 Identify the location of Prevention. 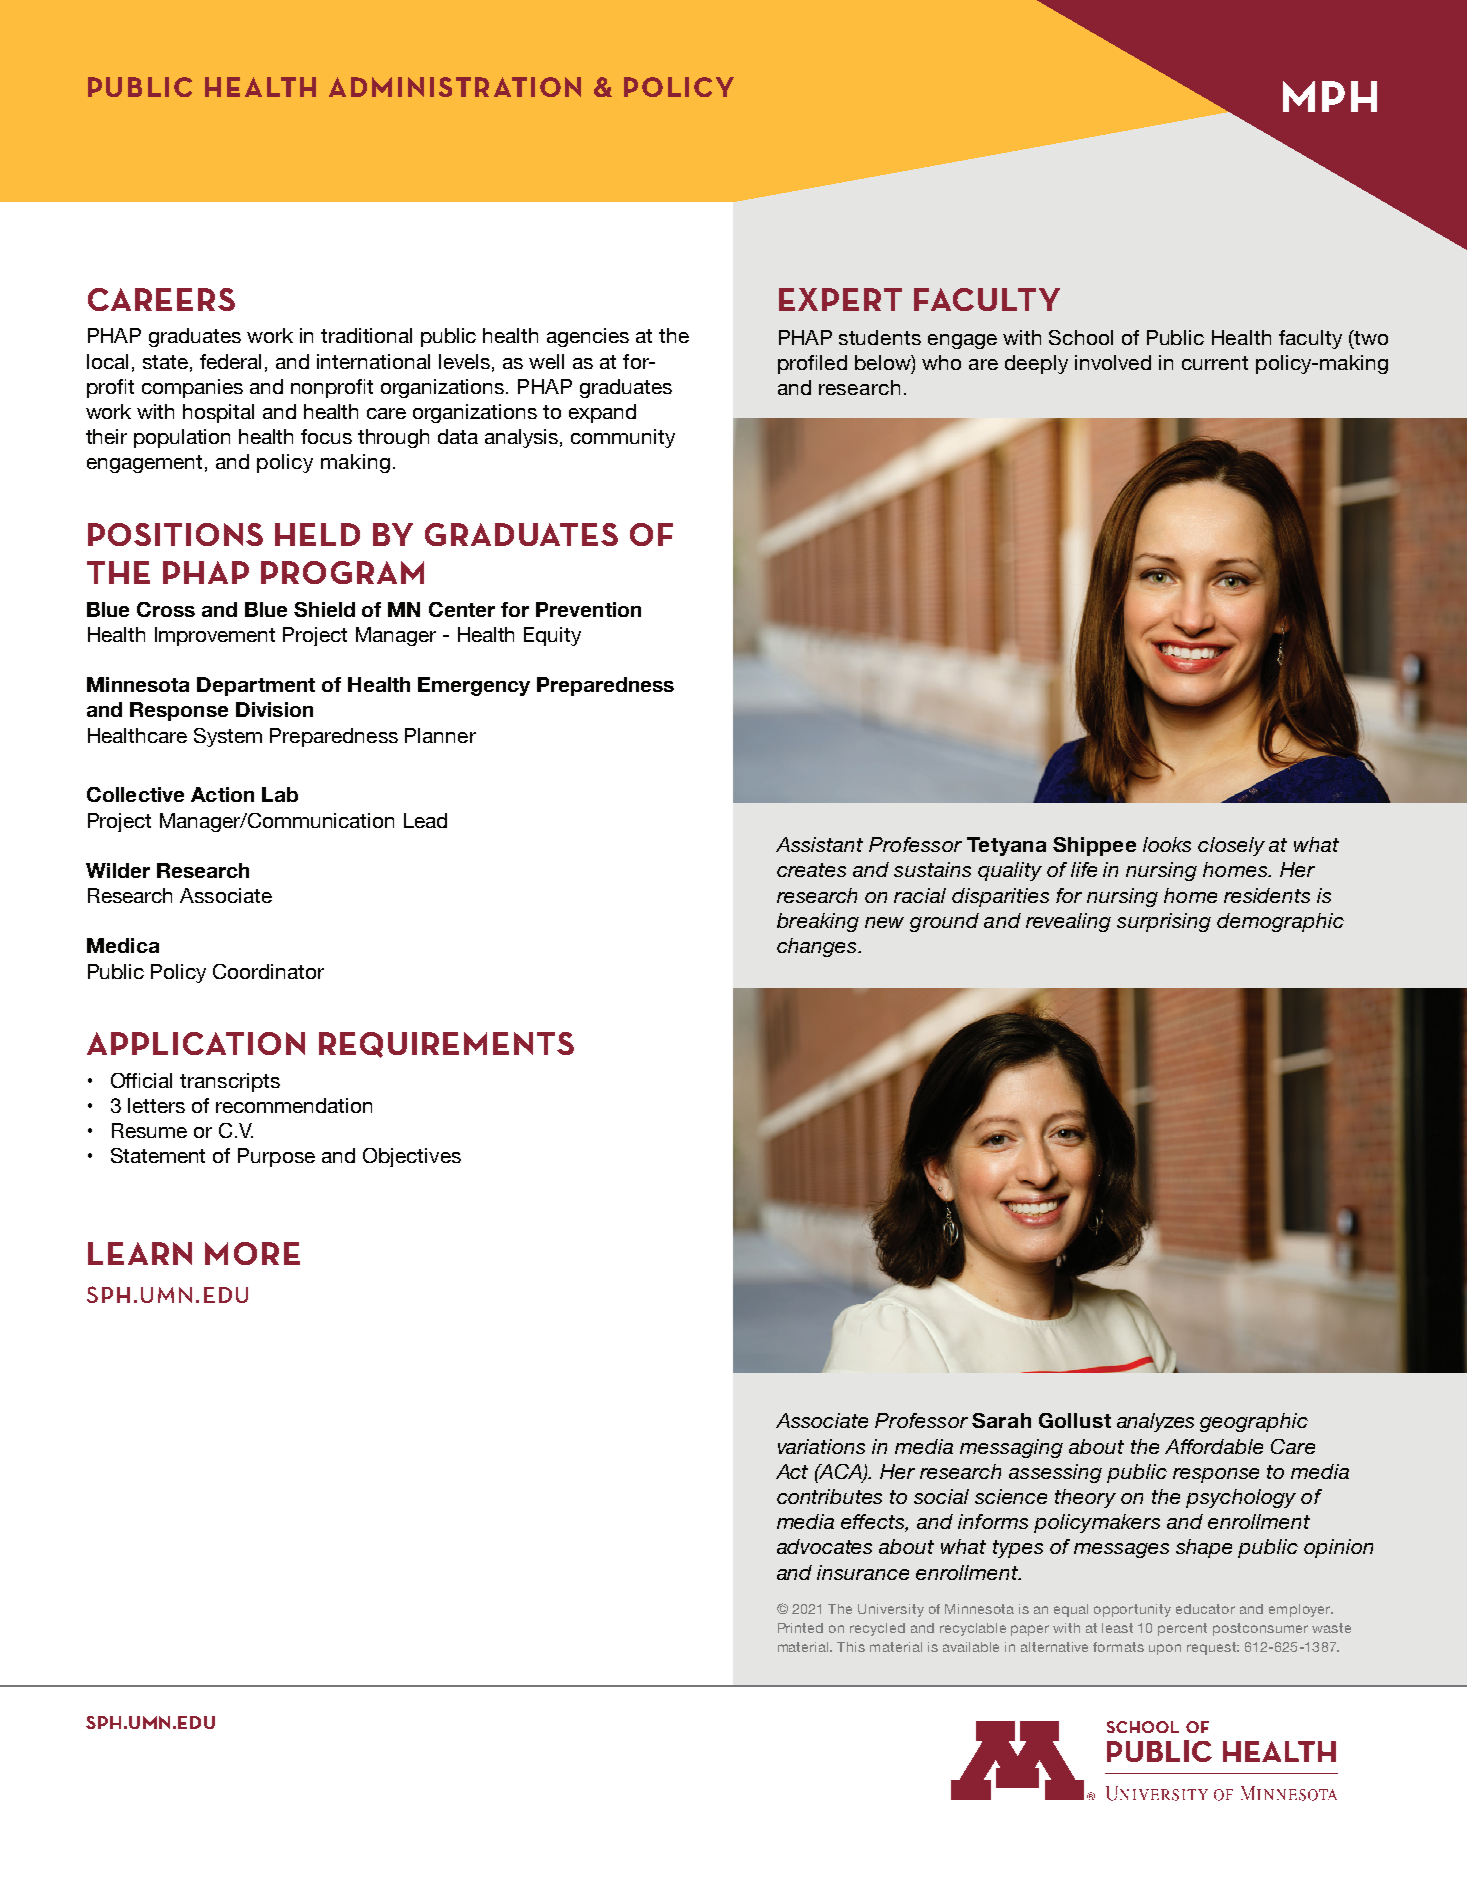
(588, 609).
